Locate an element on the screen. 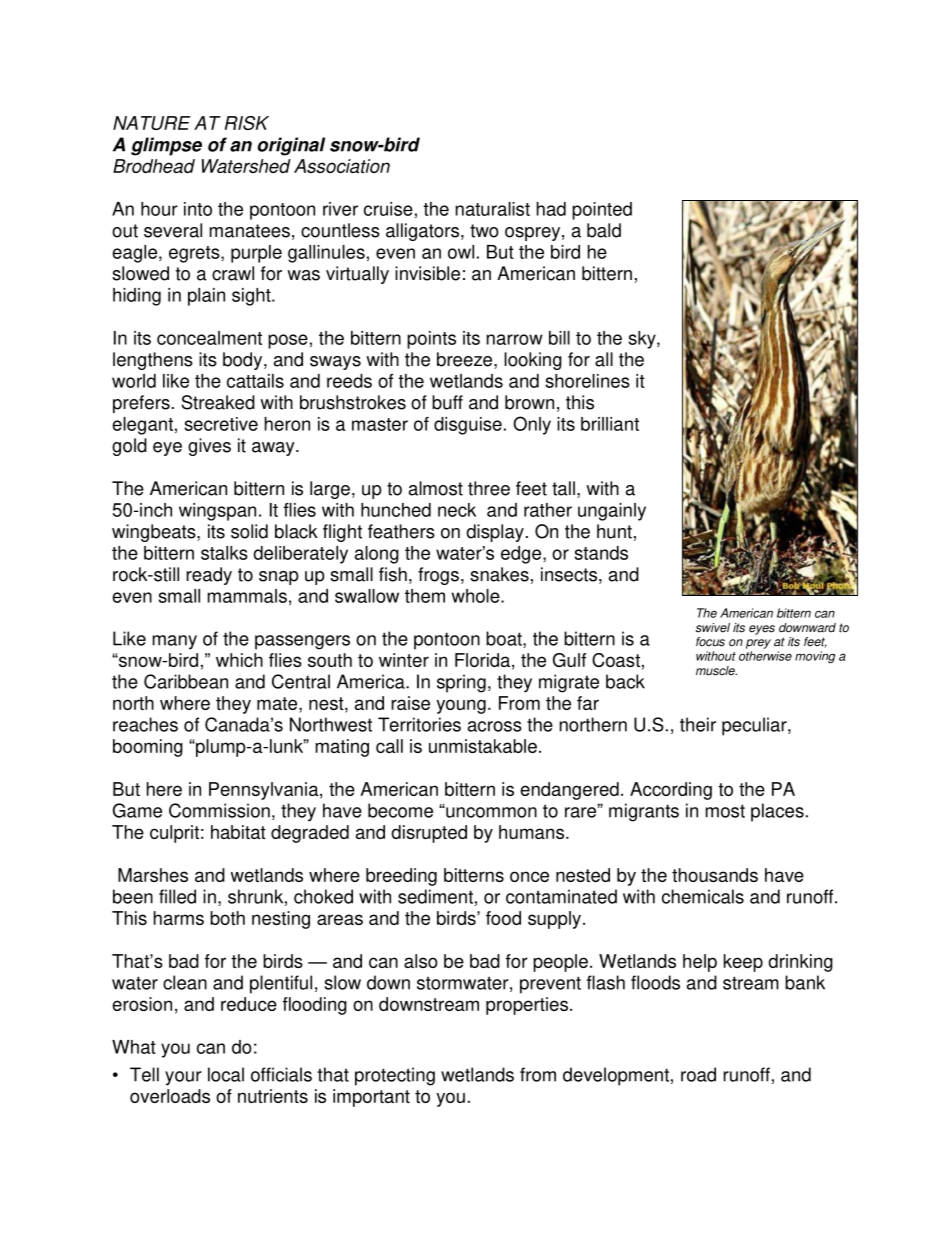 Image resolution: width=952 pixels, height=1233 pixels. pointed is located at coordinates (602, 211).
